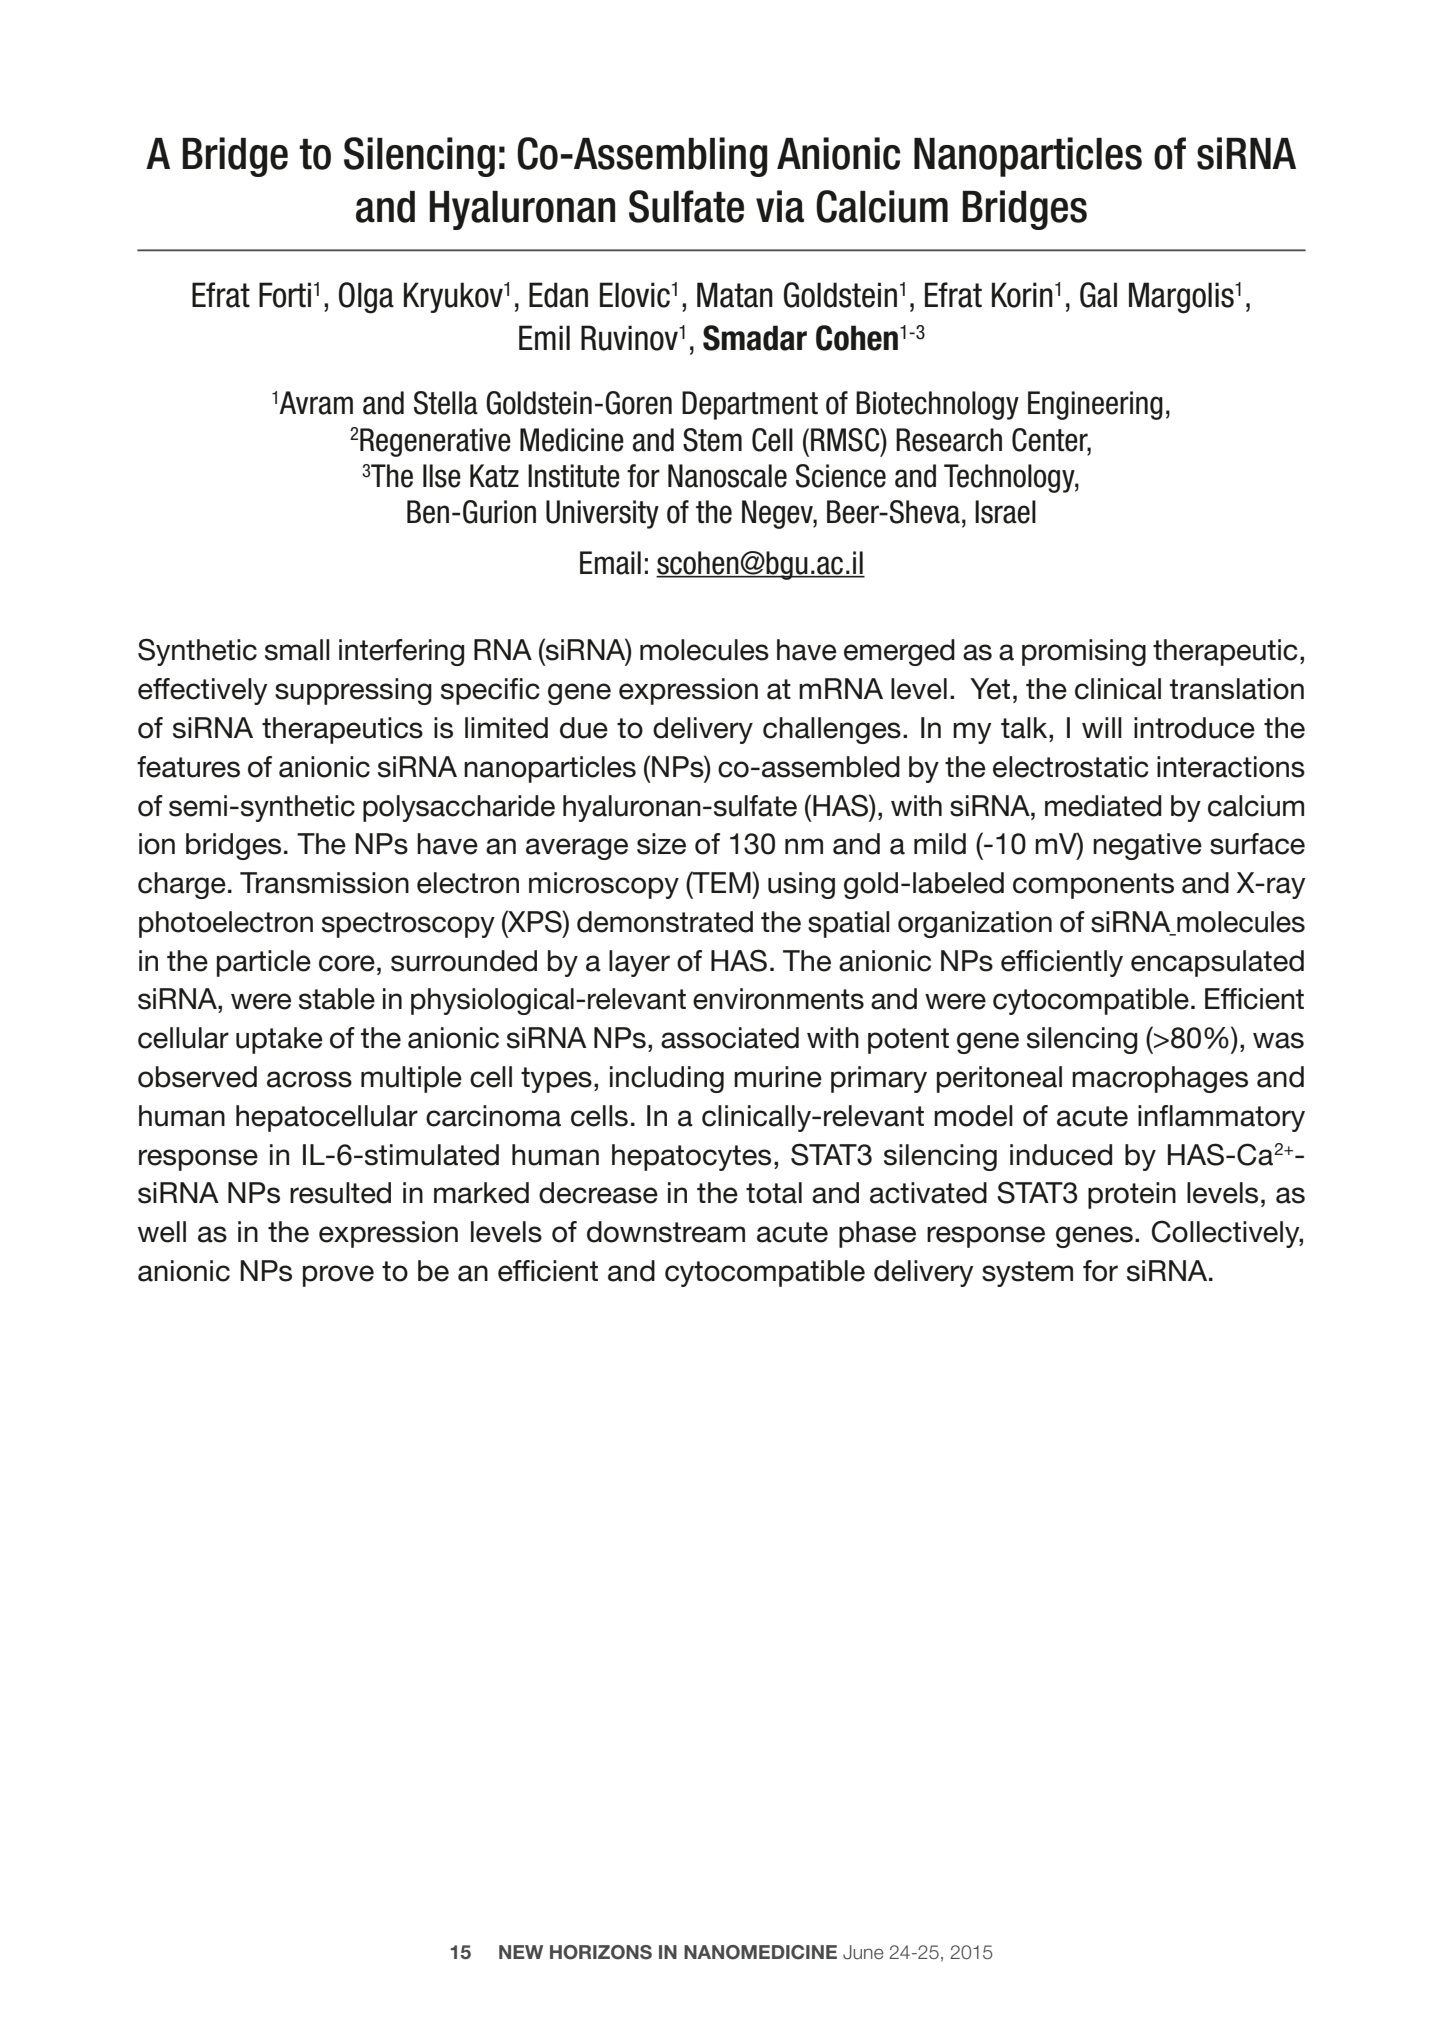  Describe the element at coordinates (521, 1952) in the screenshot. I see `NEW` at that location.
